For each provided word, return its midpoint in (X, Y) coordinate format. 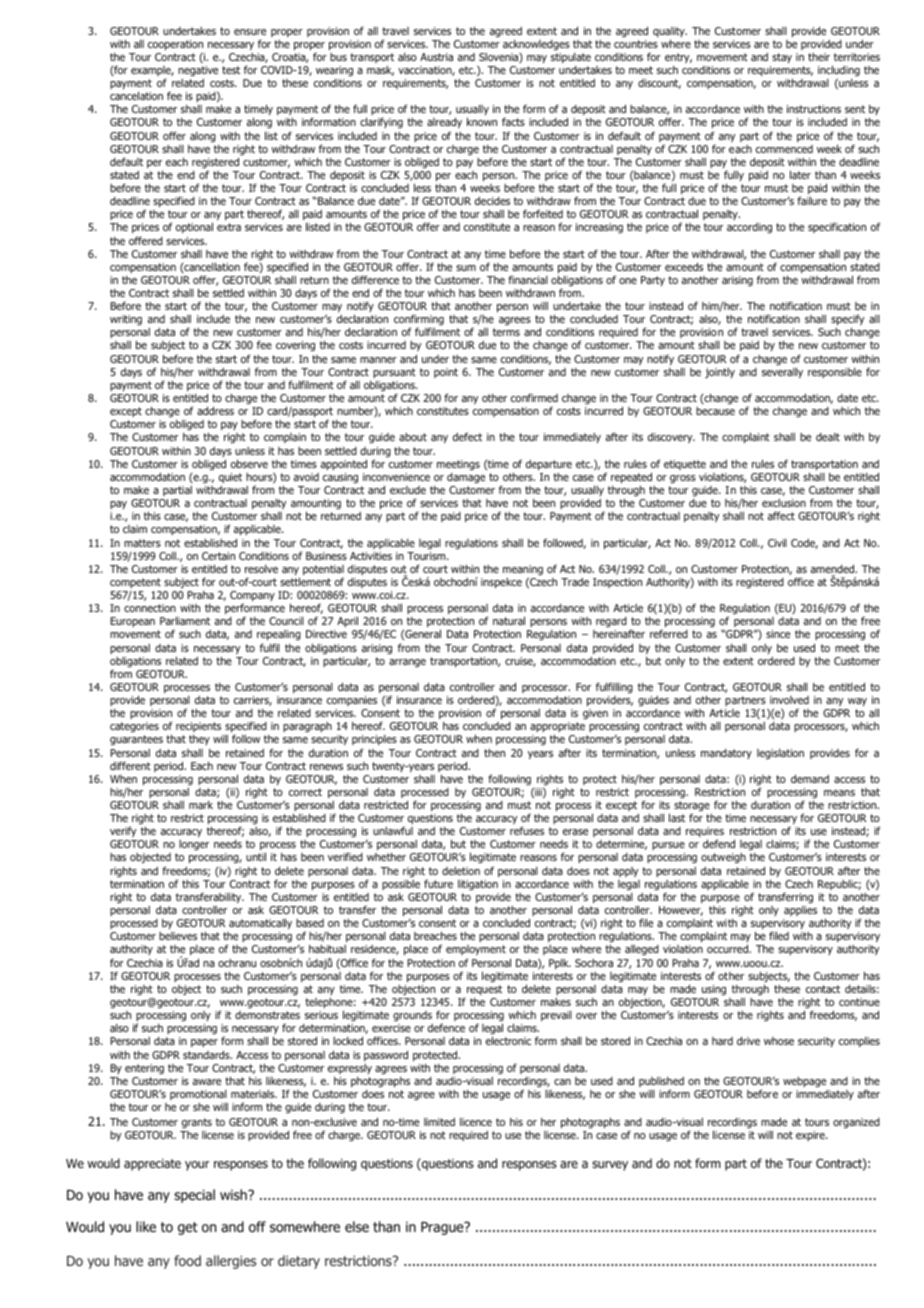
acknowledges (536, 45)
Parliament (185, 620)
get (188, 1228)
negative (198, 71)
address (215, 410)
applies (800, 911)
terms (506, 332)
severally (782, 372)
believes (178, 936)
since (778, 634)
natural (509, 620)
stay (782, 58)
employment (476, 952)
